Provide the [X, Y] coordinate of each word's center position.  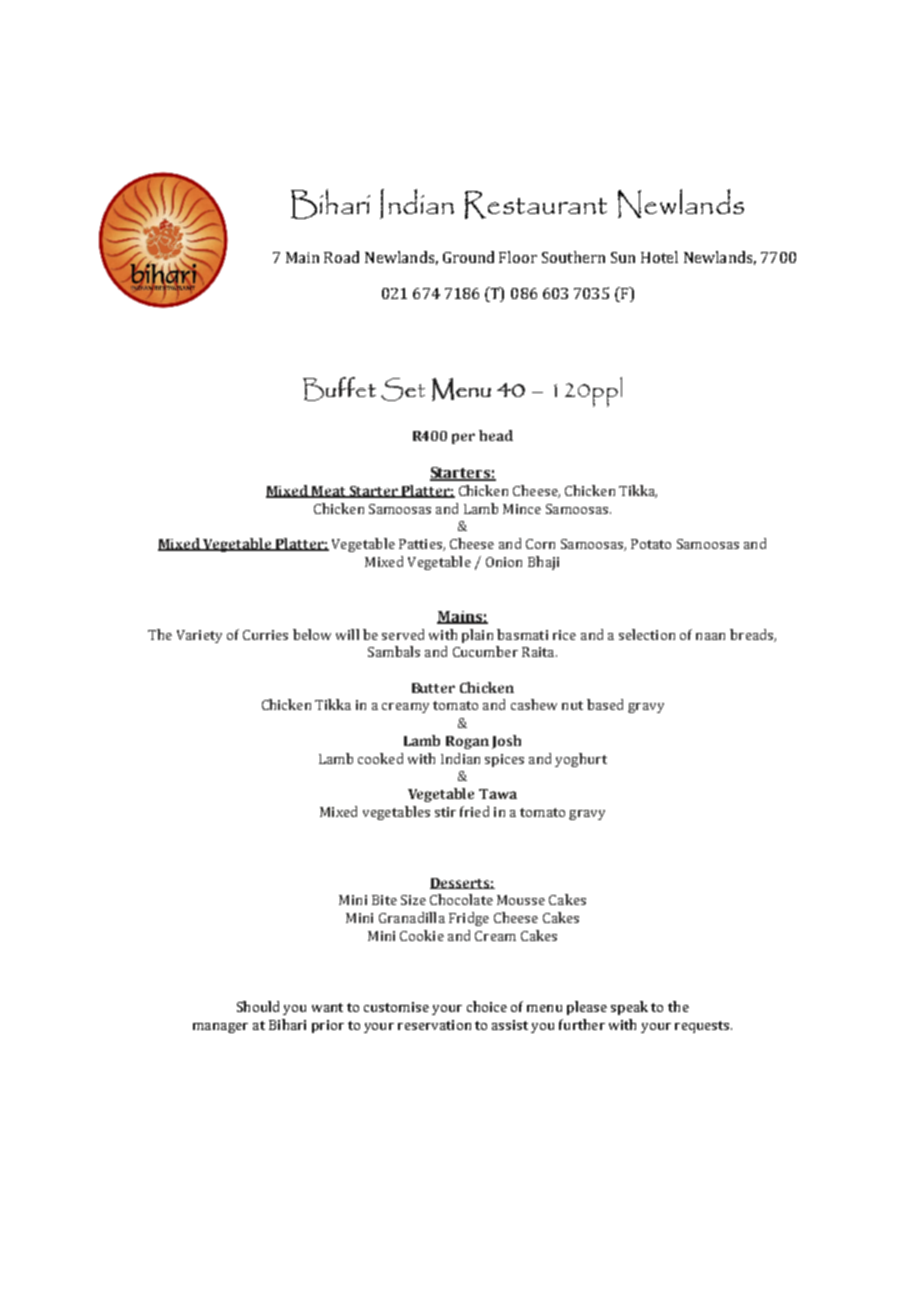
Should [258, 1006]
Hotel [659, 257]
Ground [468, 257]
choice [487, 1006]
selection [647, 634]
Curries [265, 635]
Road [341, 257]
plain [477, 636]
